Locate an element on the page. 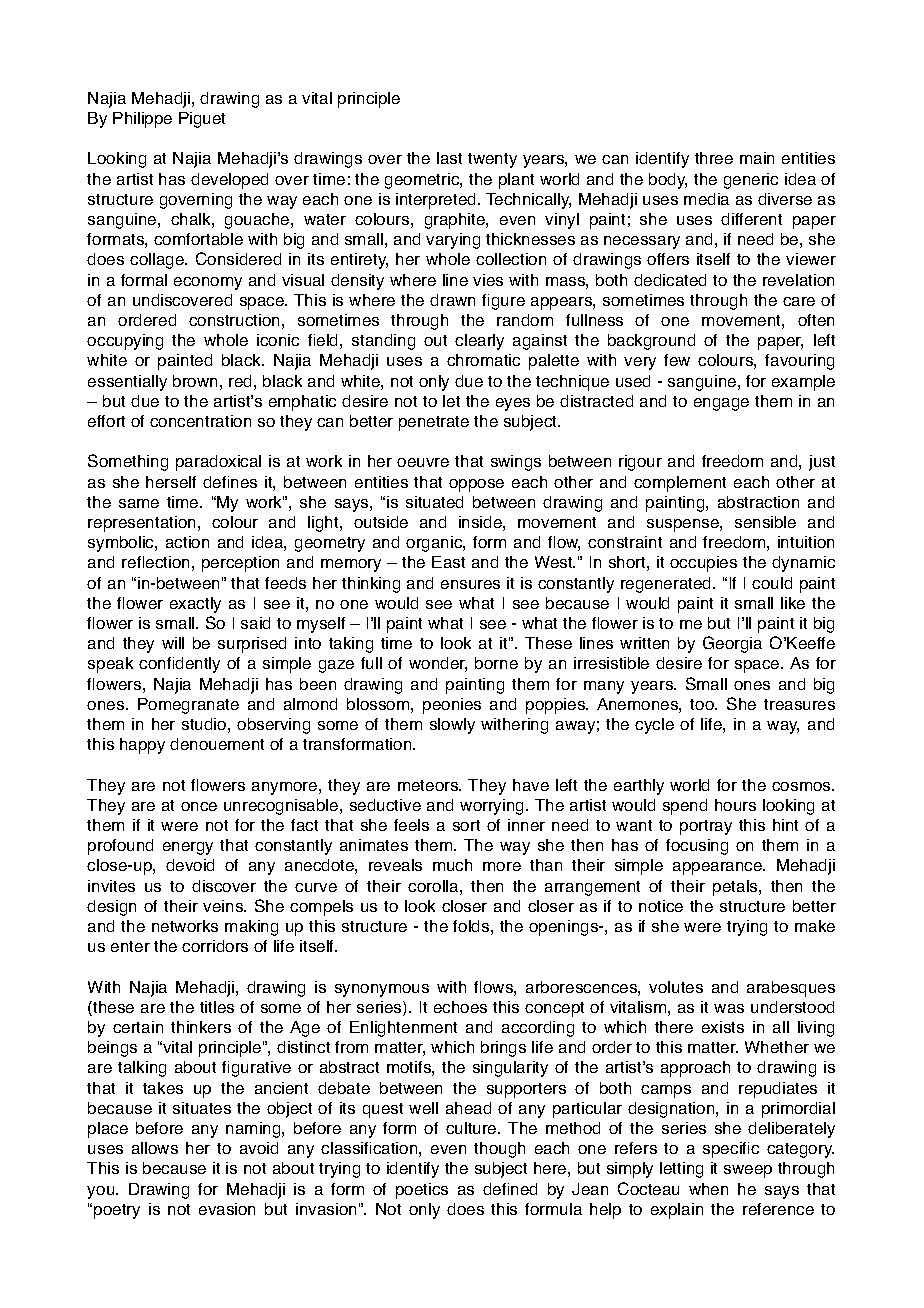 The image size is (924, 1308). developed is located at coordinates (229, 181).
